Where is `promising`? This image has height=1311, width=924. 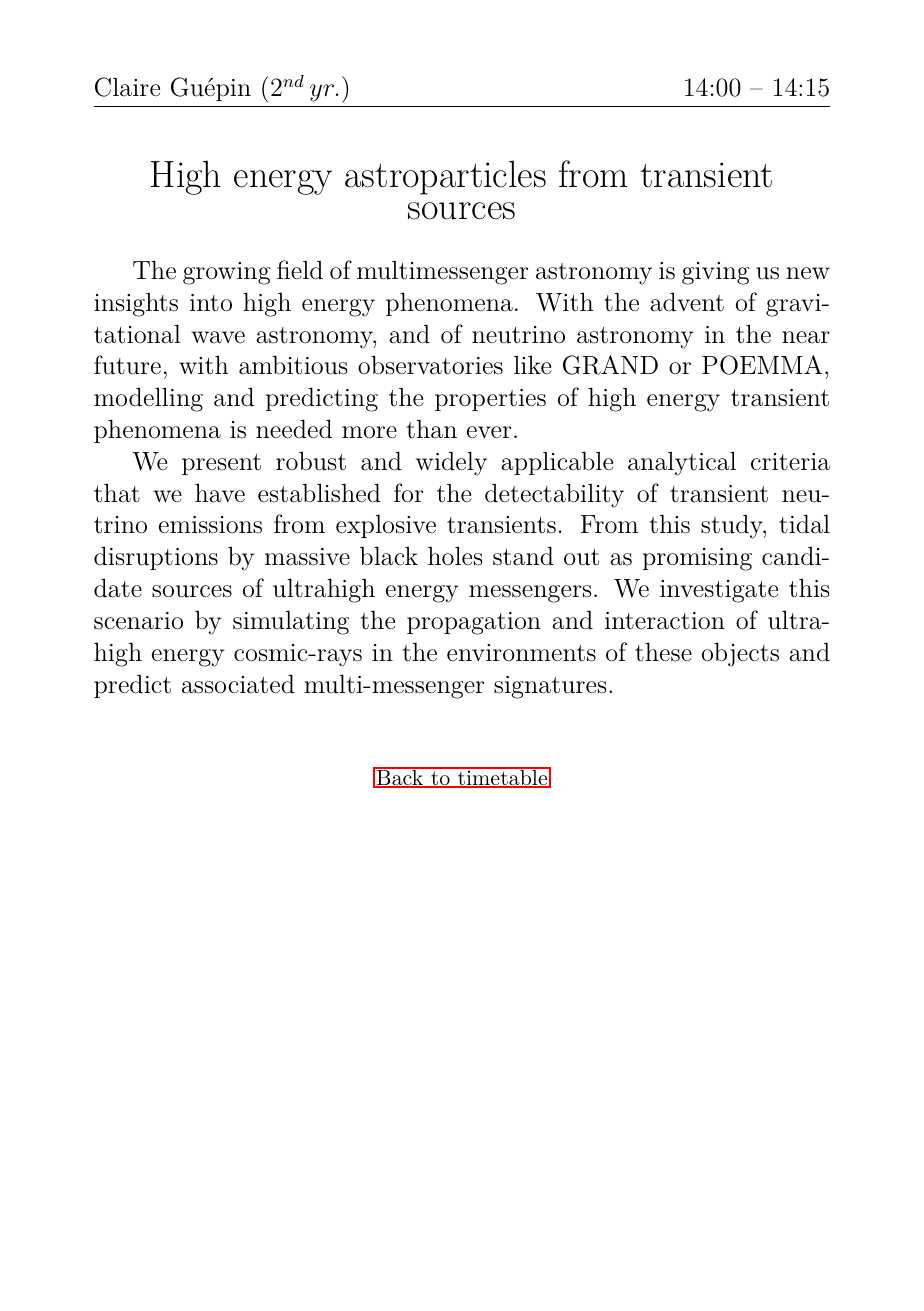
promising is located at coordinates (697, 559).
